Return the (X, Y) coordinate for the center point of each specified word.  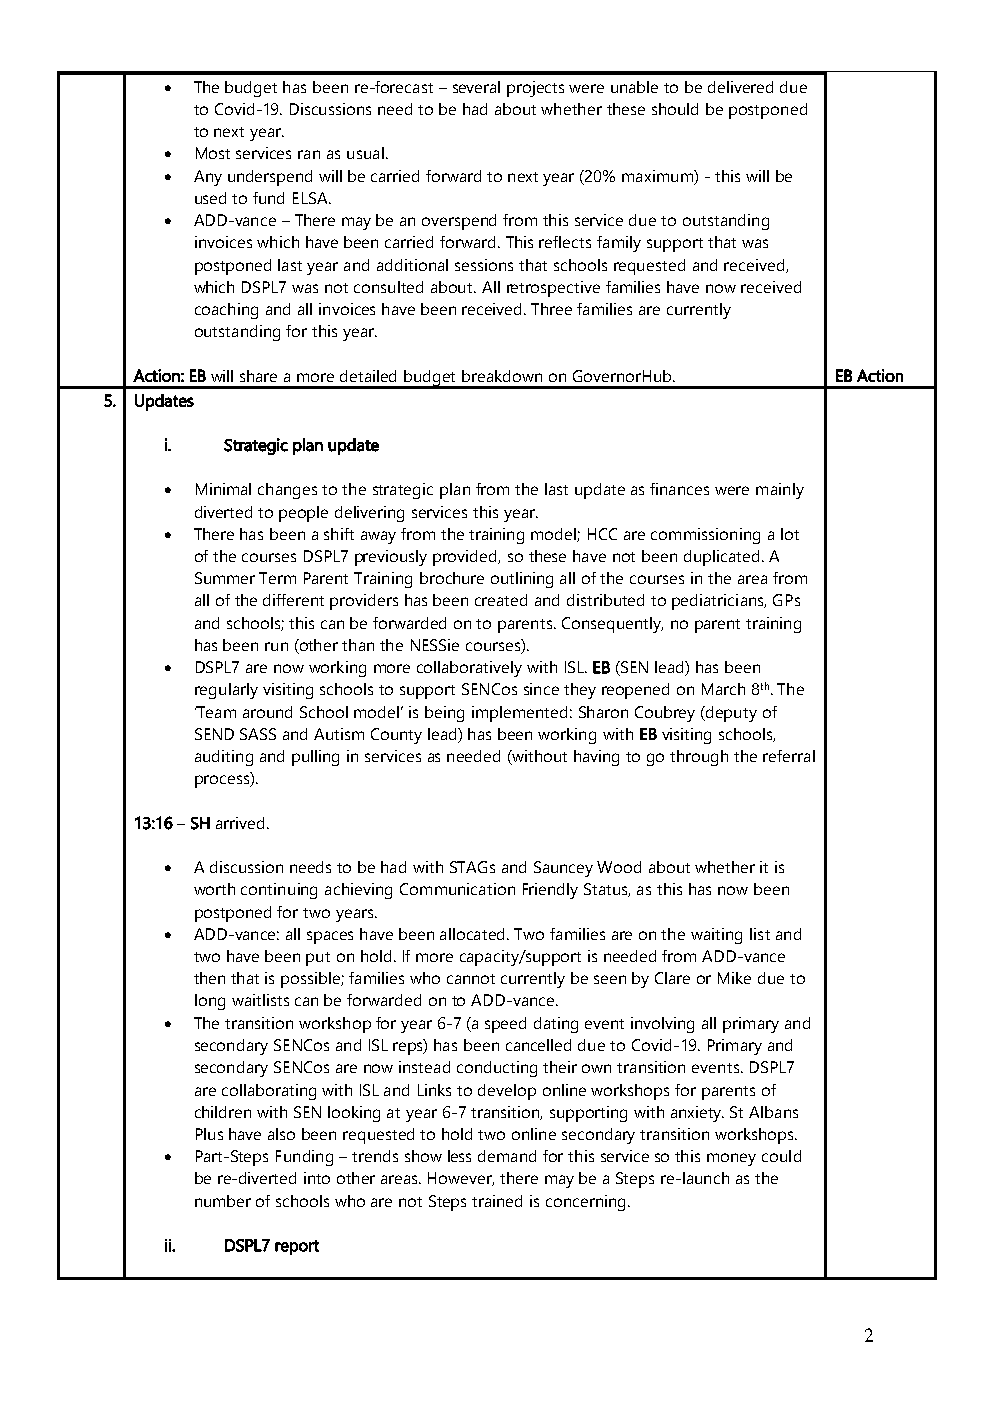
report (297, 1247)
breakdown (502, 376)
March (723, 689)
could (781, 1156)
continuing (279, 891)
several (476, 87)
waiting (716, 936)
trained (497, 1201)
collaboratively (469, 669)
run (276, 646)
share (258, 376)
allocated (474, 934)
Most (213, 153)
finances (679, 489)
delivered (740, 87)
